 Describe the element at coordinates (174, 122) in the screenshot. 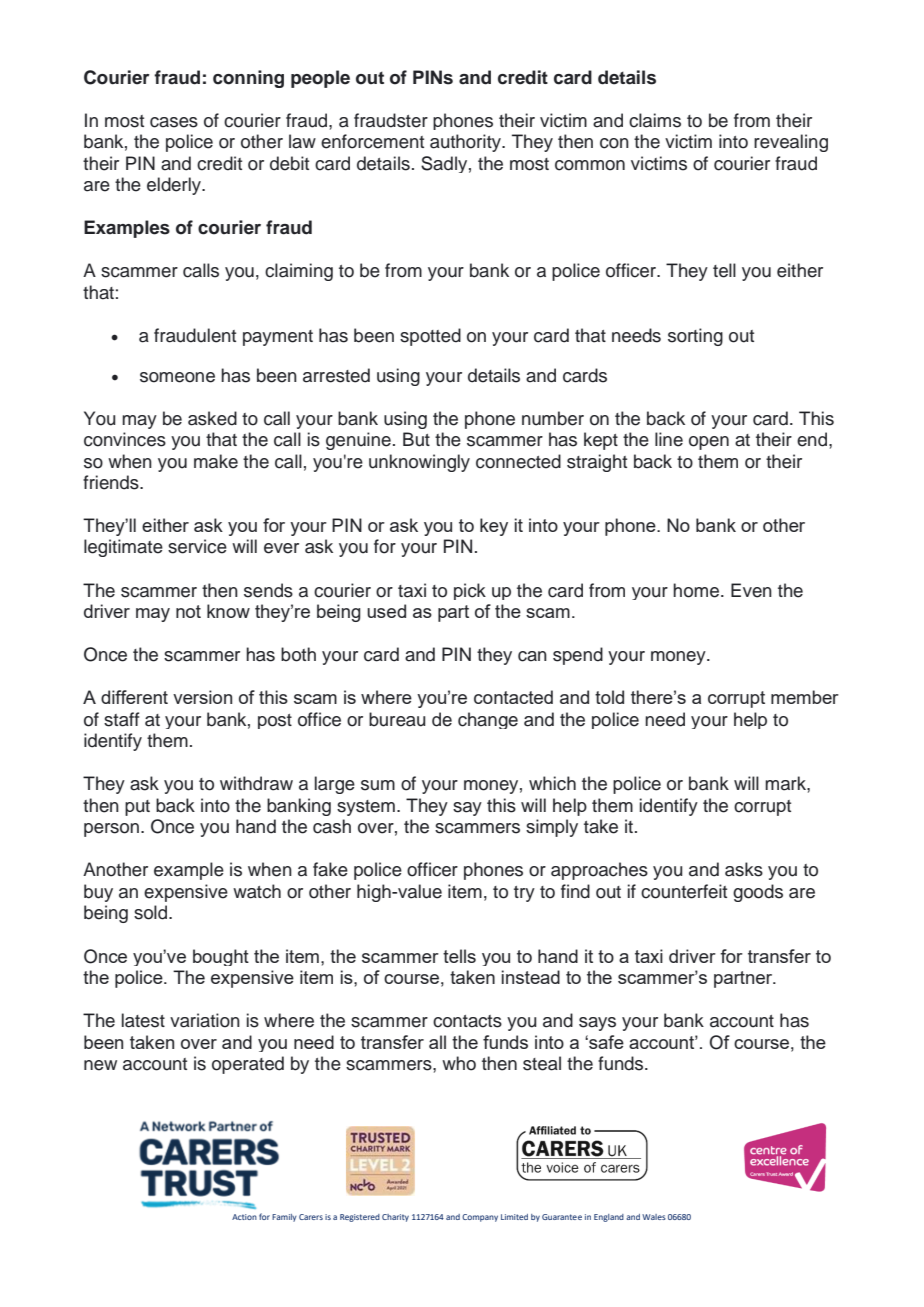

I see `cases` at that location.
